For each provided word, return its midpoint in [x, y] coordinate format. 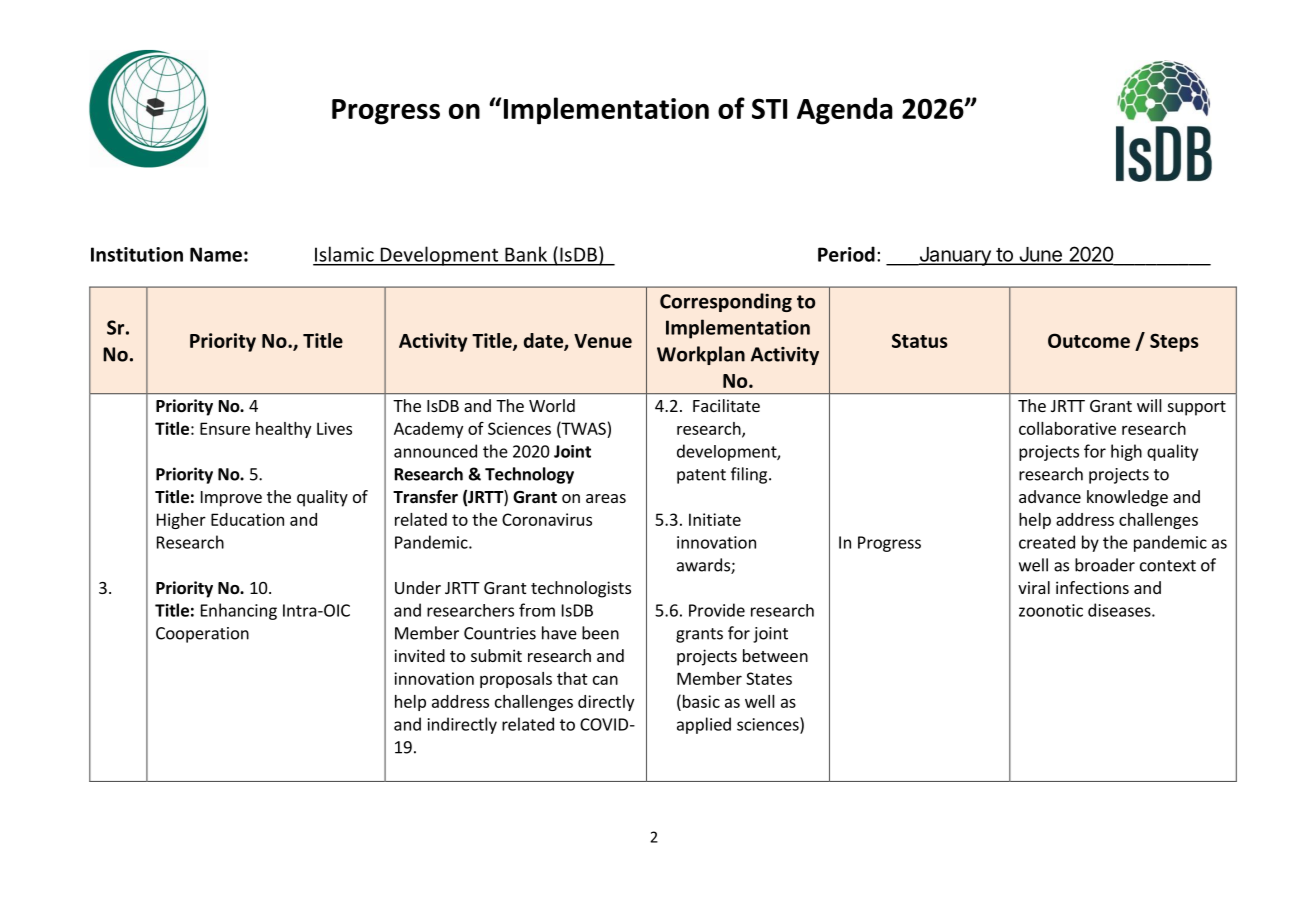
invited [419, 655]
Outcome [1089, 340]
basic [700, 701]
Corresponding [726, 302]
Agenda [845, 111]
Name [216, 254]
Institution [137, 254]
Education [247, 519]
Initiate [715, 519]
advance [1050, 496]
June [1040, 255]
